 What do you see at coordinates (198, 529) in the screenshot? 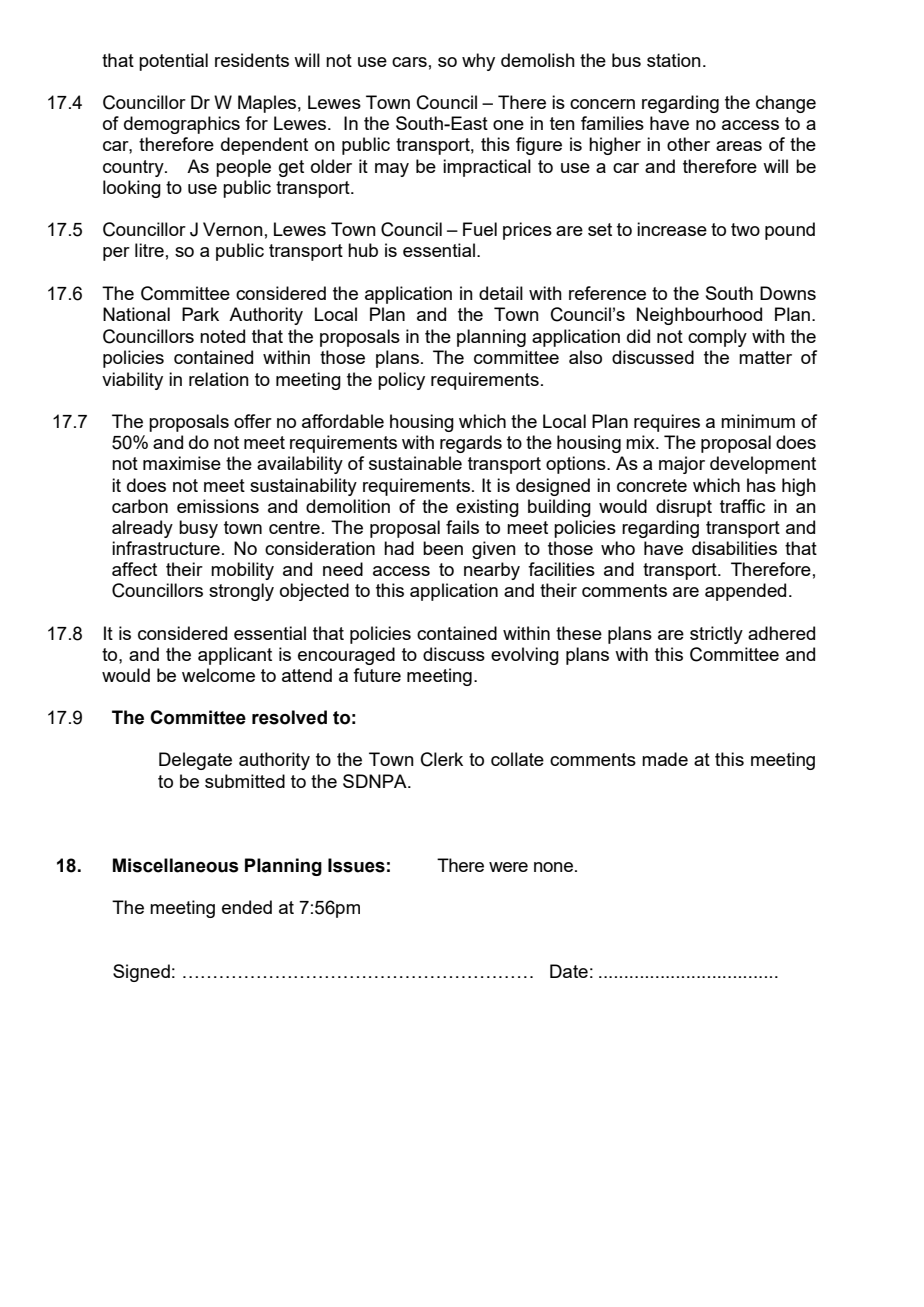
I see `busy` at bounding box center [198, 529].
